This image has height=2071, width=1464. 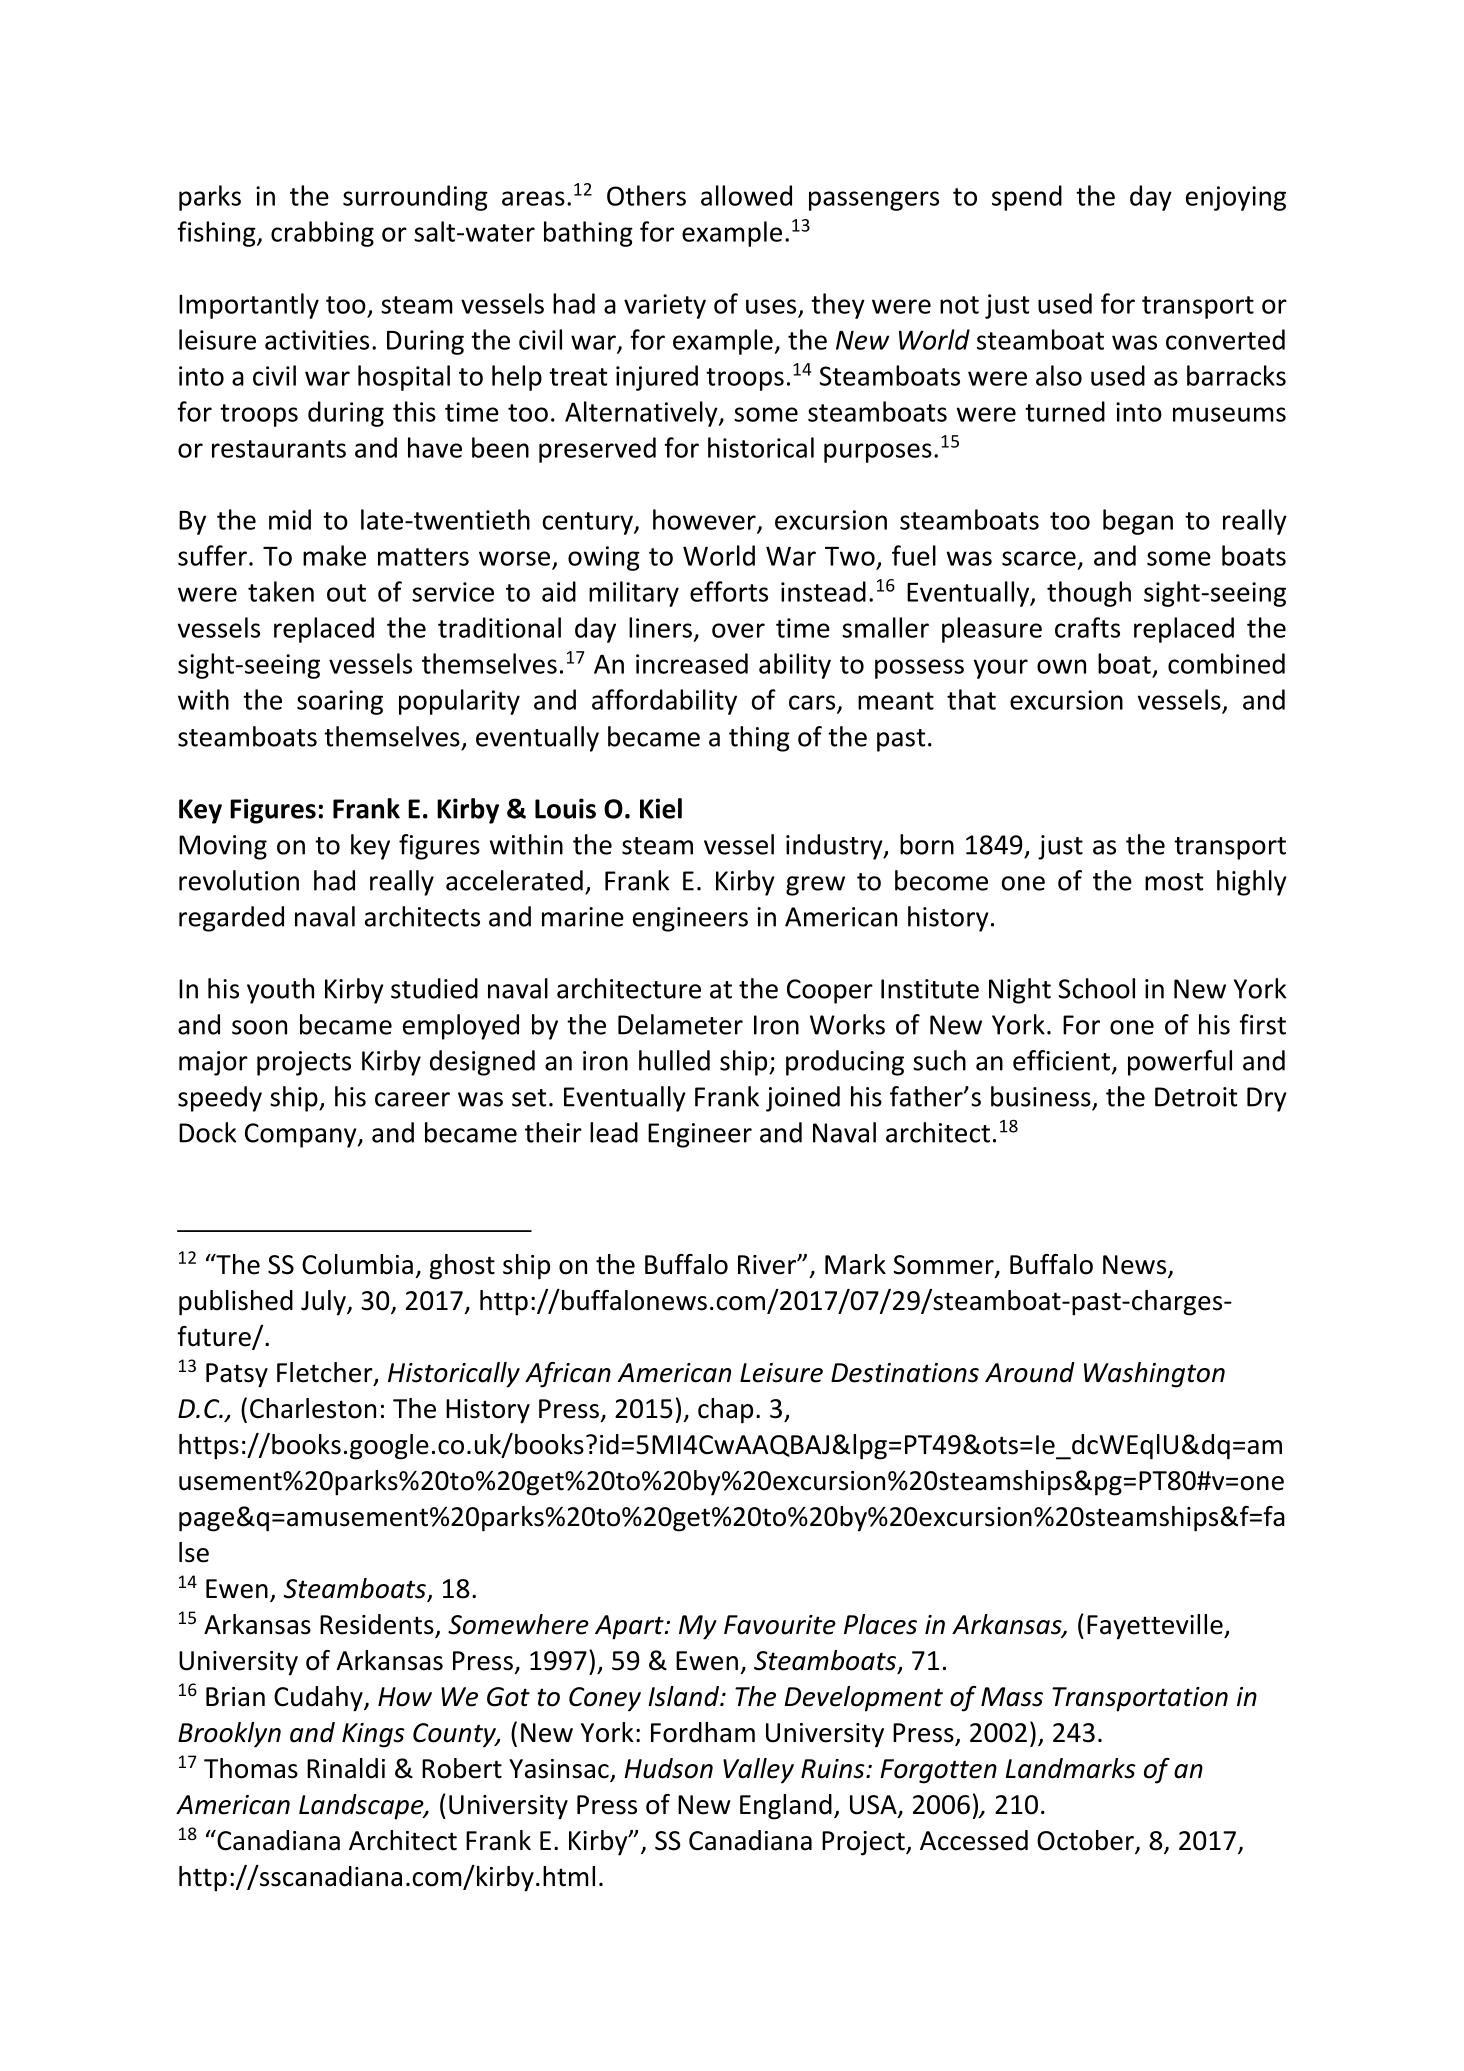 I want to click on enjoying, so click(x=1236, y=198).
